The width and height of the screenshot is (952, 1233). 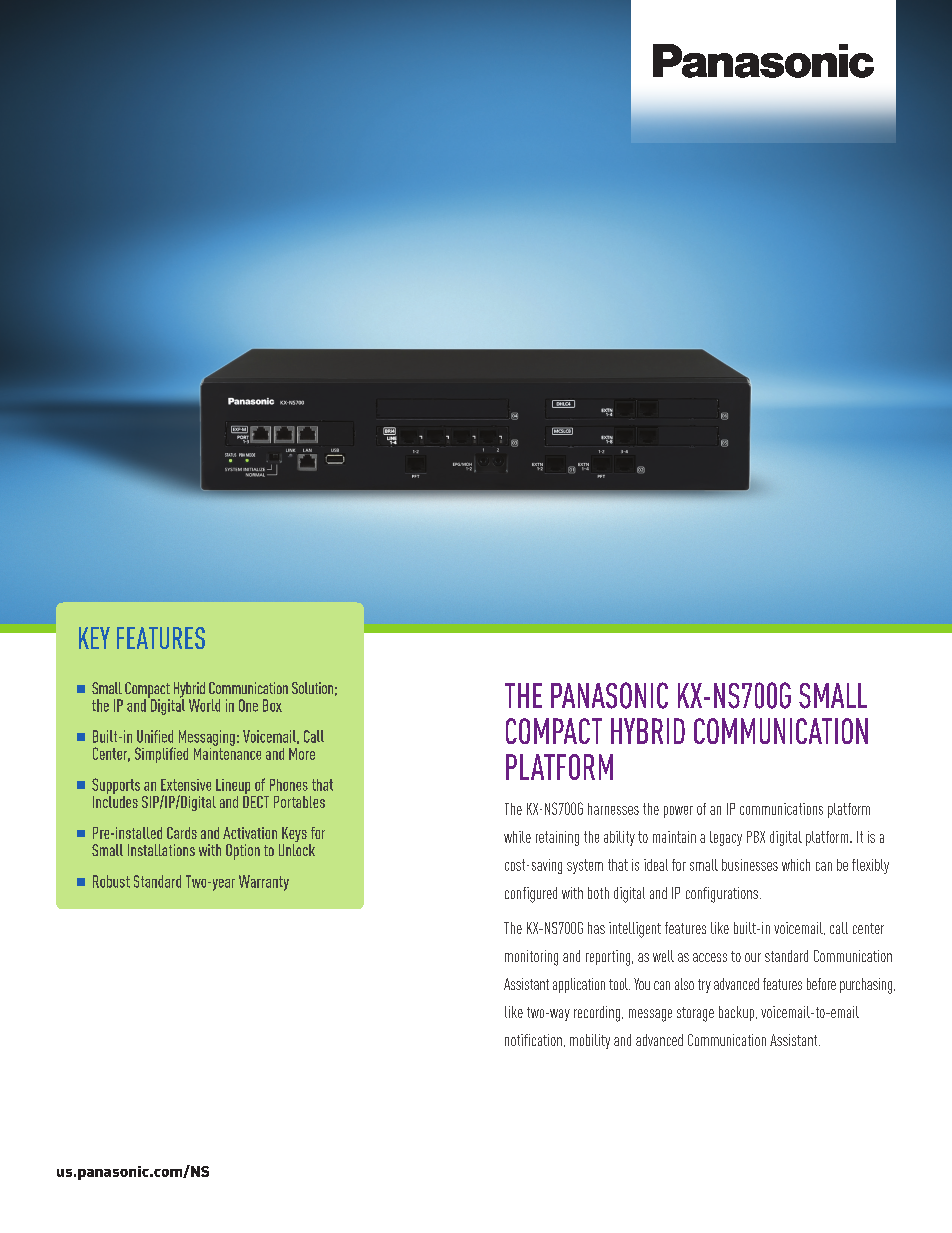 I want to click on intelligent, so click(x=635, y=930).
